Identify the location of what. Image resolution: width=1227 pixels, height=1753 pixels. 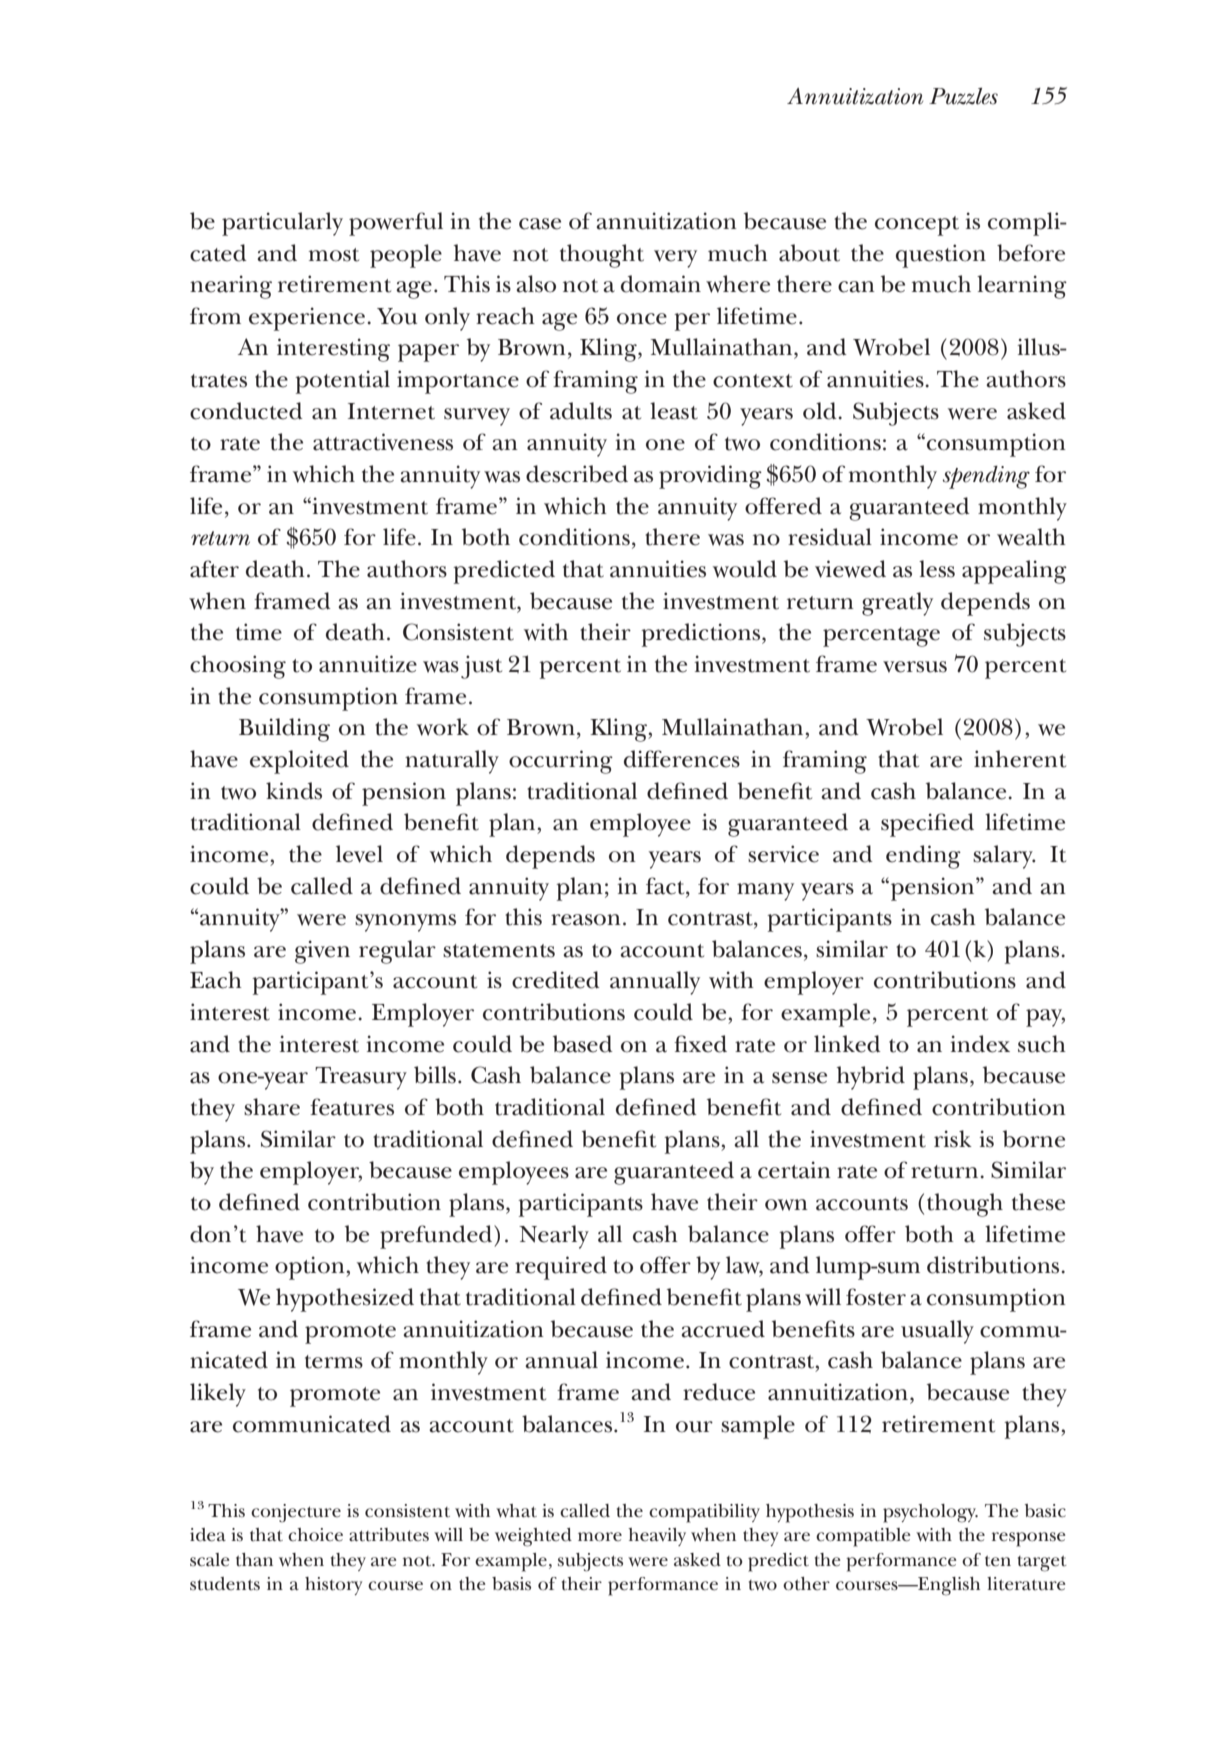
(516, 1511).
